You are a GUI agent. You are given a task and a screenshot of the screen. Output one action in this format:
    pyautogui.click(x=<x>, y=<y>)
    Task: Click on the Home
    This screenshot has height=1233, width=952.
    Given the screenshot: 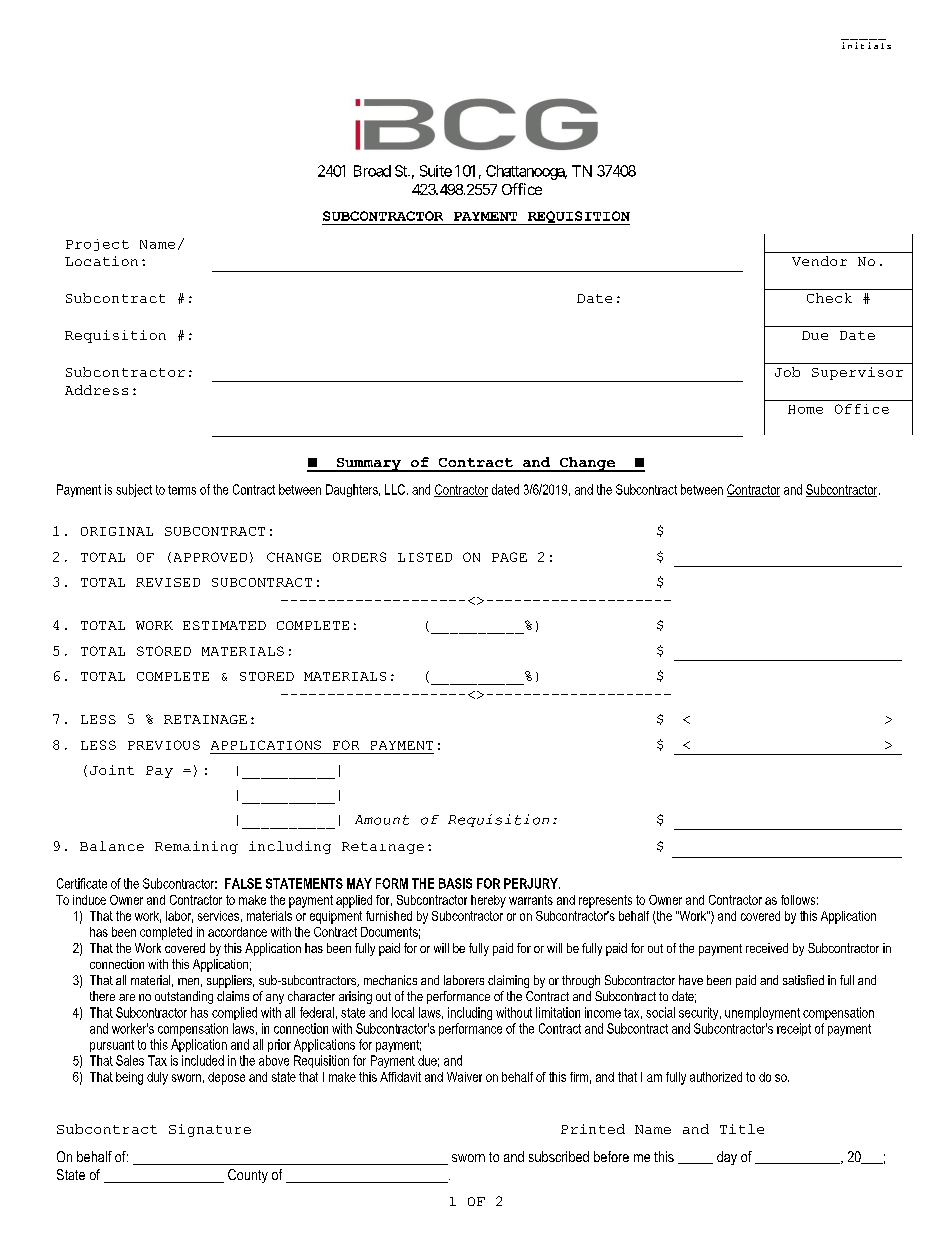 What is the action you would take?
    pyautogui.click(x=805, y=409)
